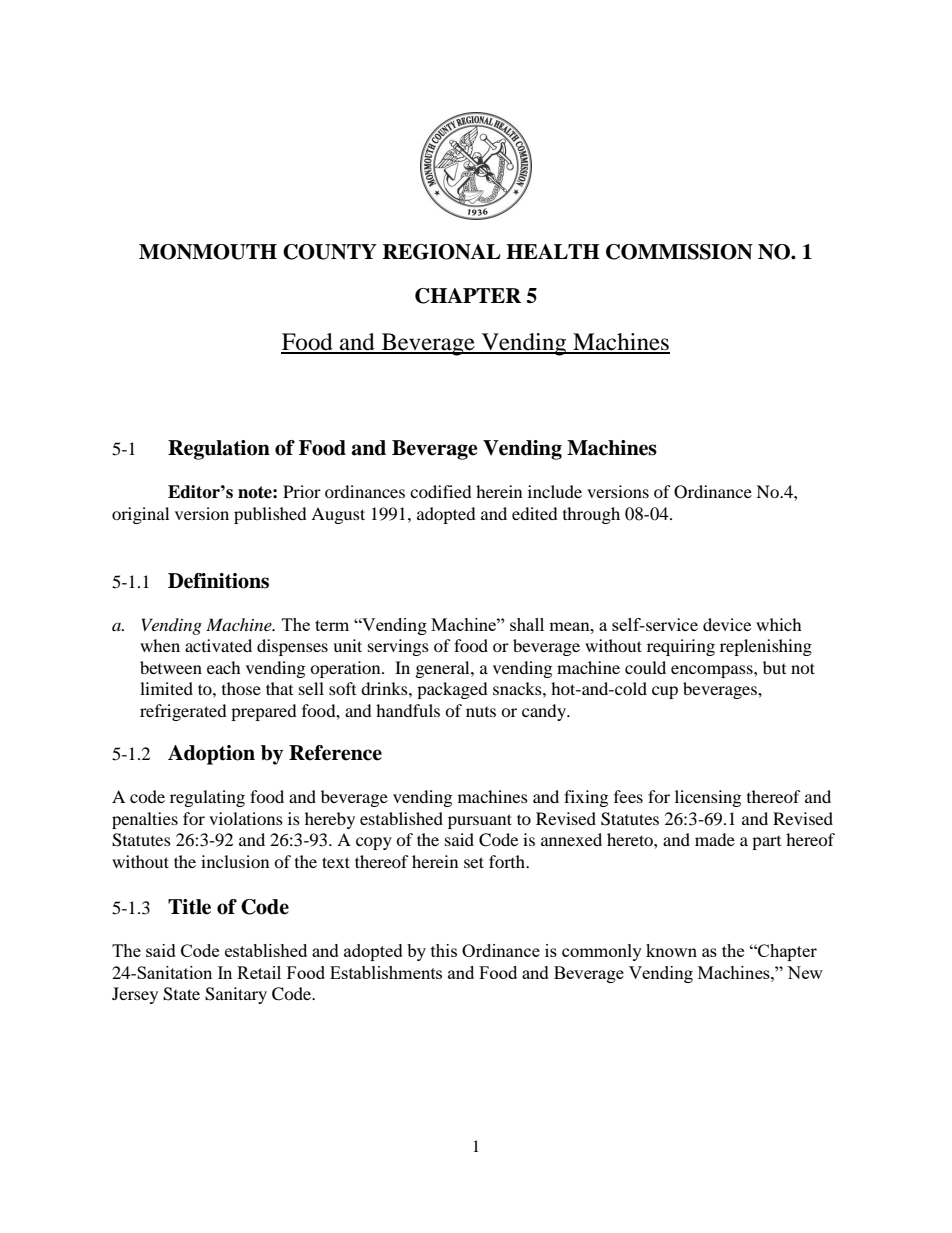  Describe the element at coordinates (591, 515) in the image. I see `through` at that location.
